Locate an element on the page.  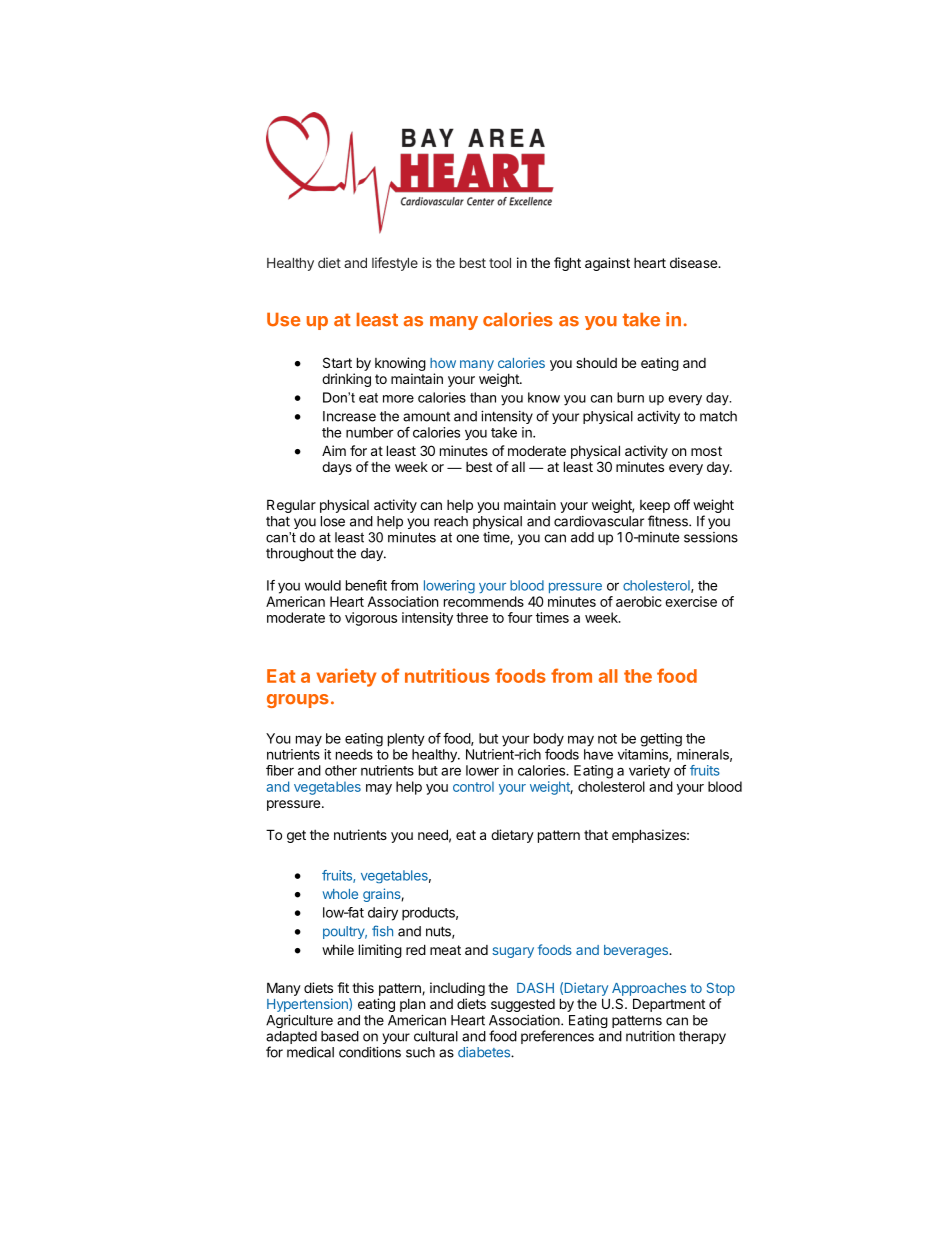
nutrition is located at coordinates (650, 1036).
